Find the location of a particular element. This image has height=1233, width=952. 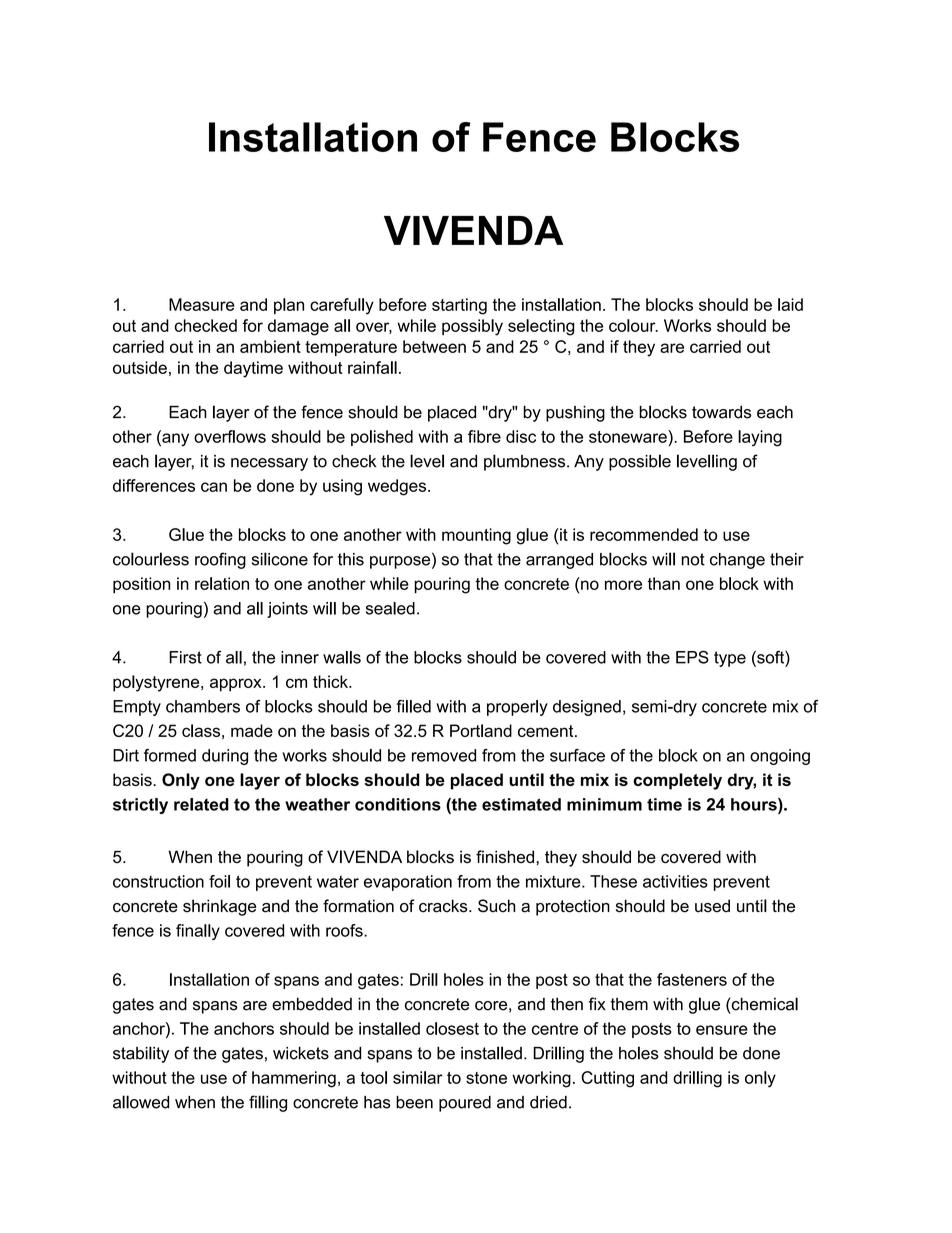

possibly is located at coordinates (472, 327).
